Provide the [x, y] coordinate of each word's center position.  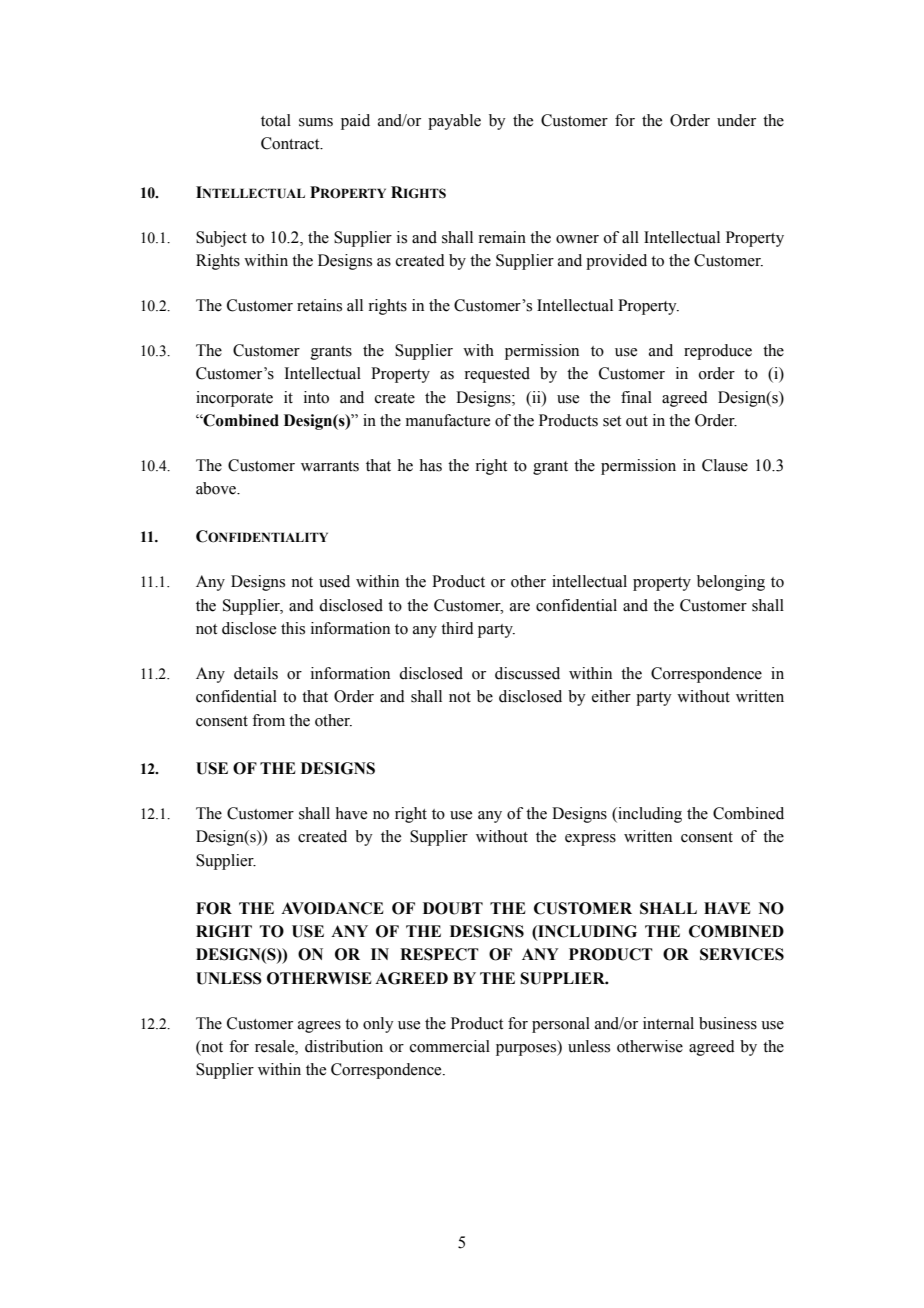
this [293, 628]
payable [454, 122]
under [736, 120]
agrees [319, 1027]
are [520, 607]
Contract [291, 143]
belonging [731, 583]
